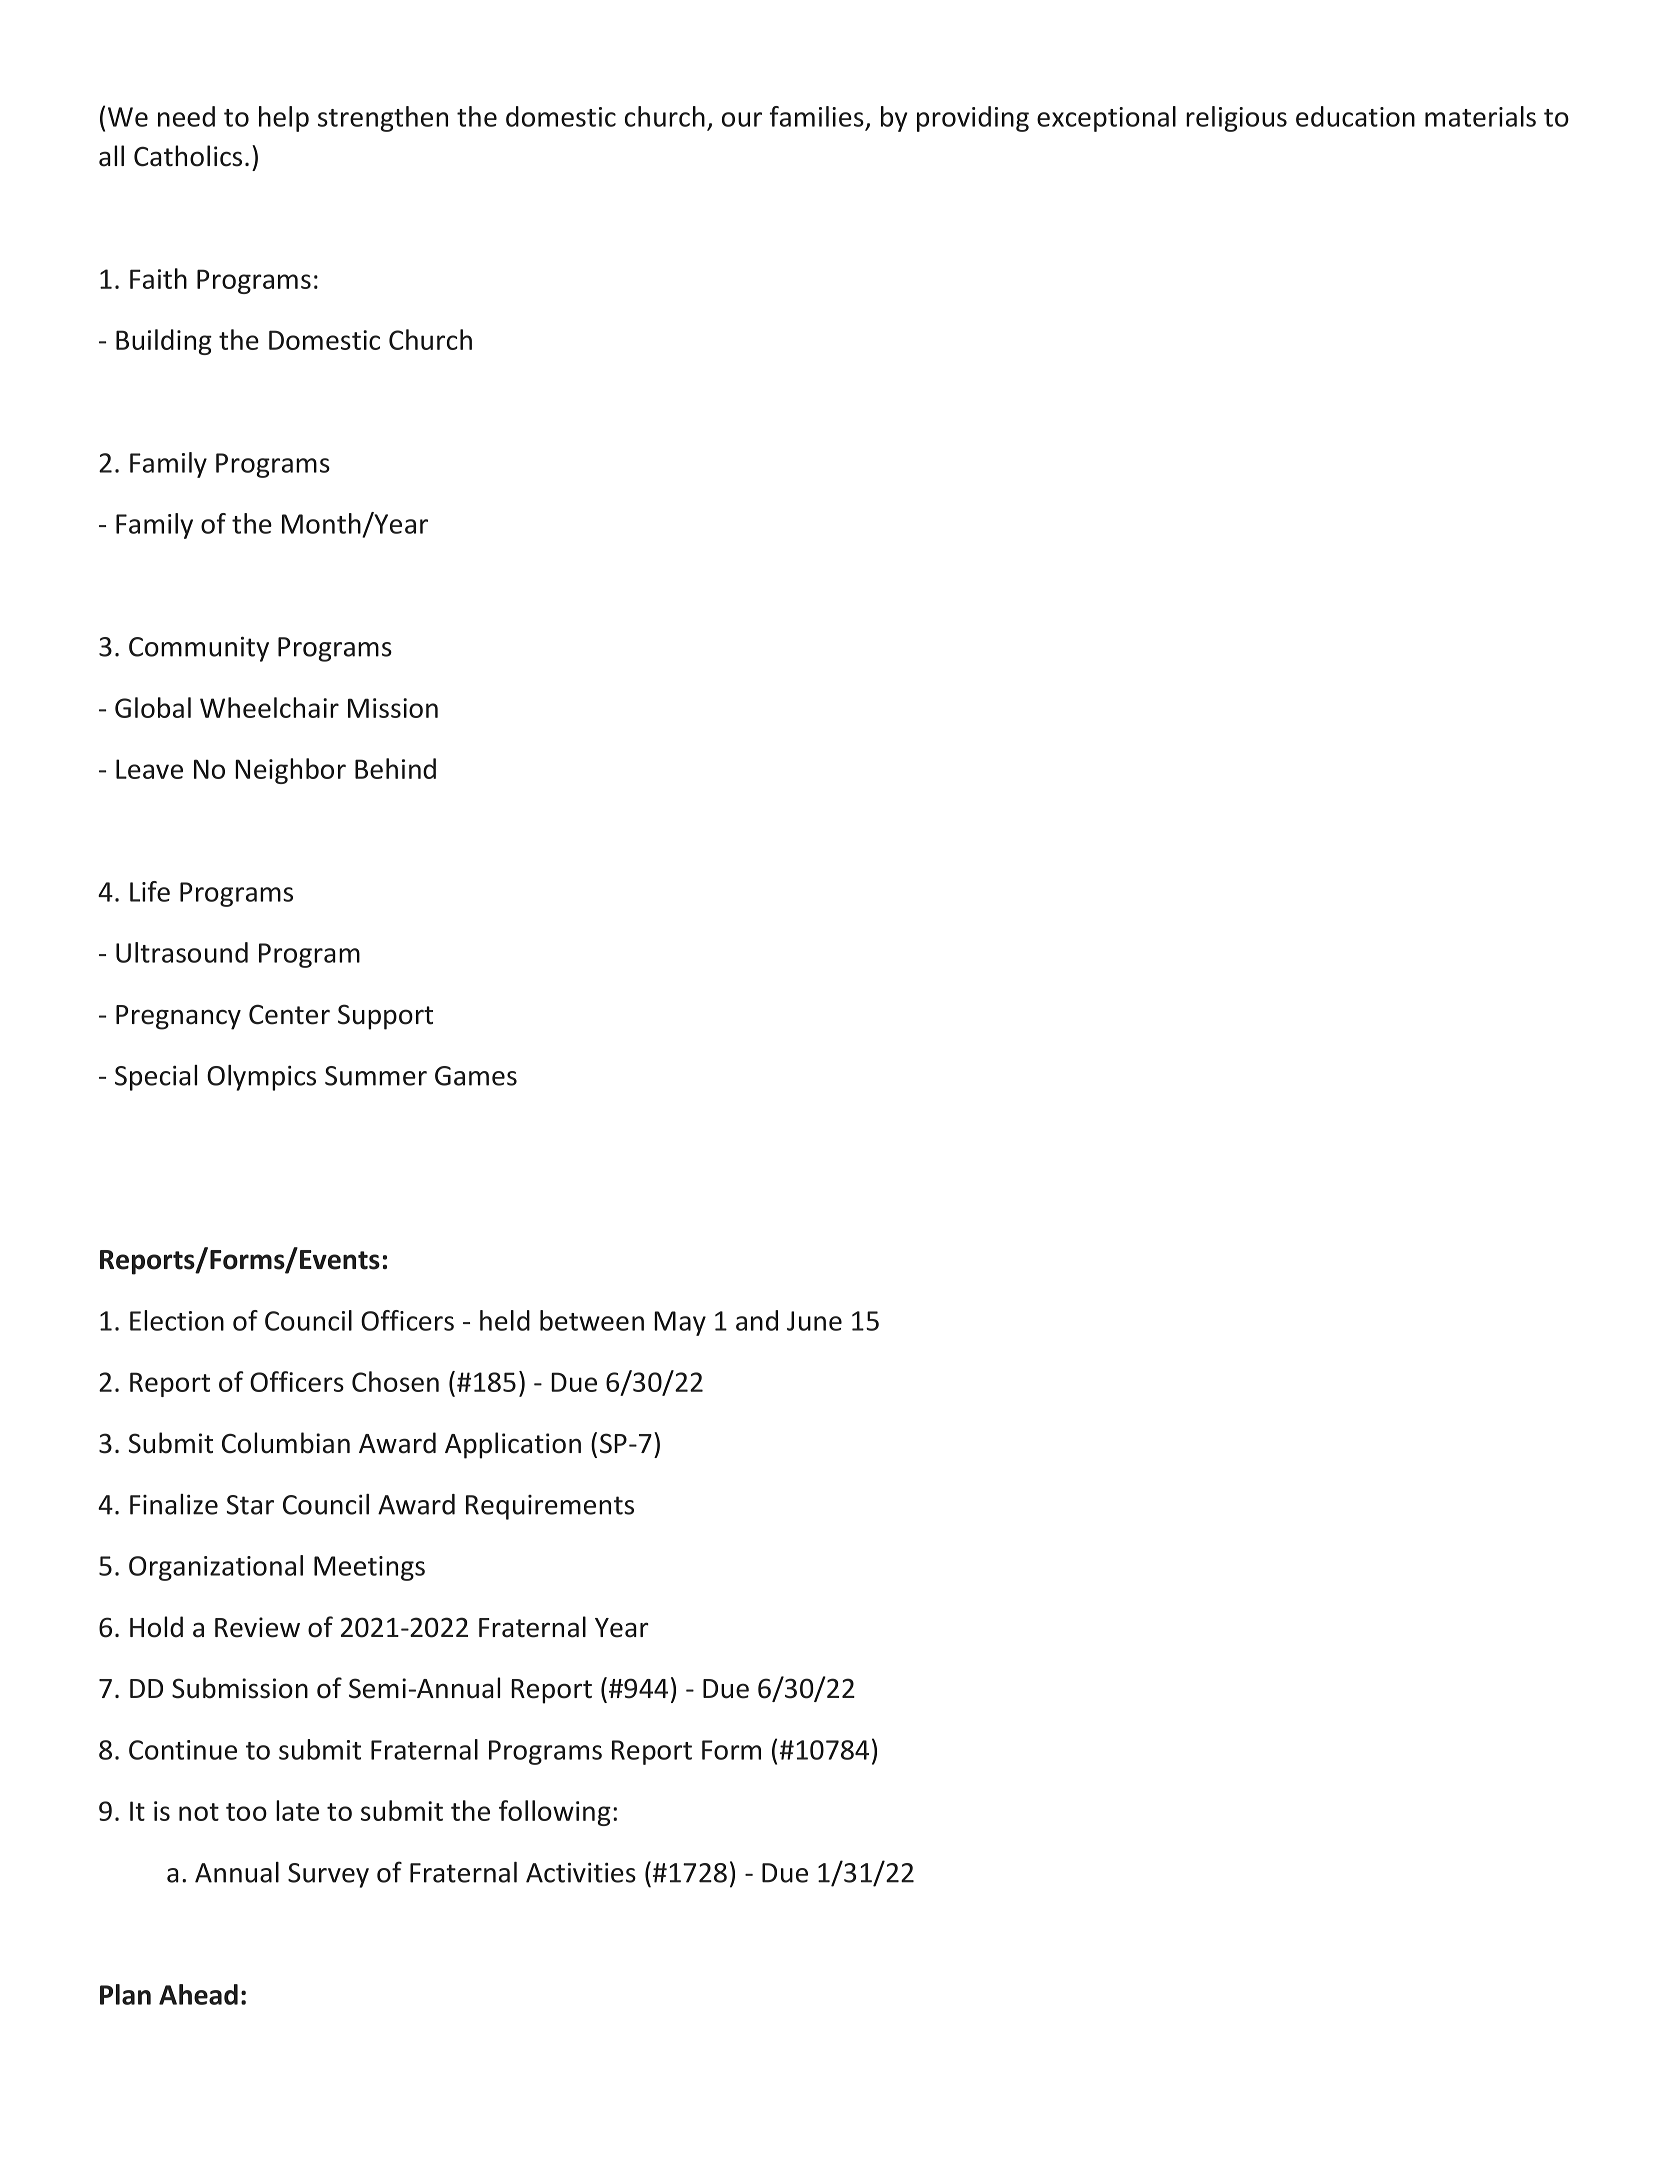 The image size is (1668, 2158). I want to click on families, so click(817, 116).
